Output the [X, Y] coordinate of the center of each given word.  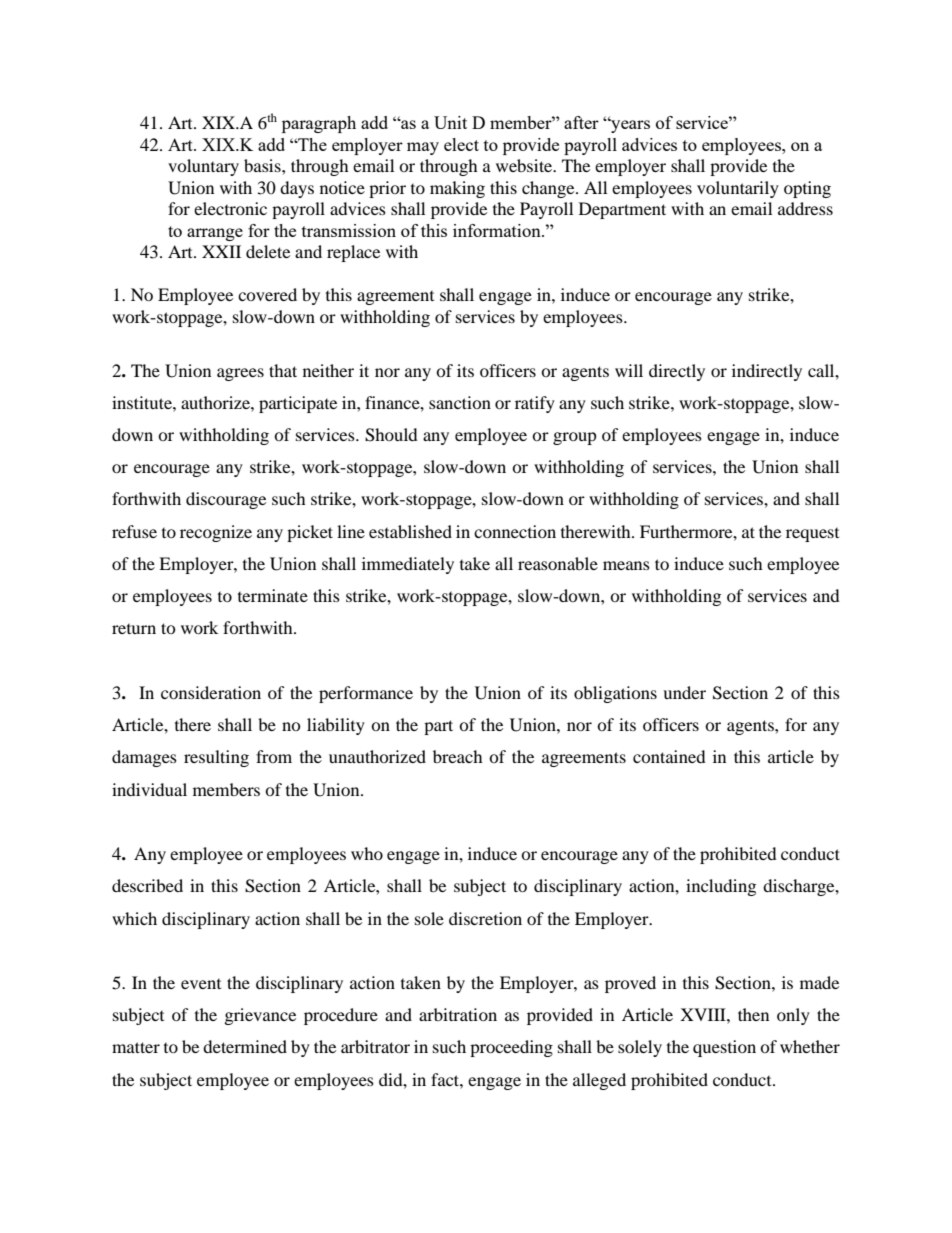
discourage [226, 500]
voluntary [203, 167]
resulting [216, 758]
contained [669, 756]
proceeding [511, 1048]
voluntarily [738, 189]
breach [458, 756]
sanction [460, 402]
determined [245, 1046]
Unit [450, 122]
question [724, 1048]
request [812, 535]
